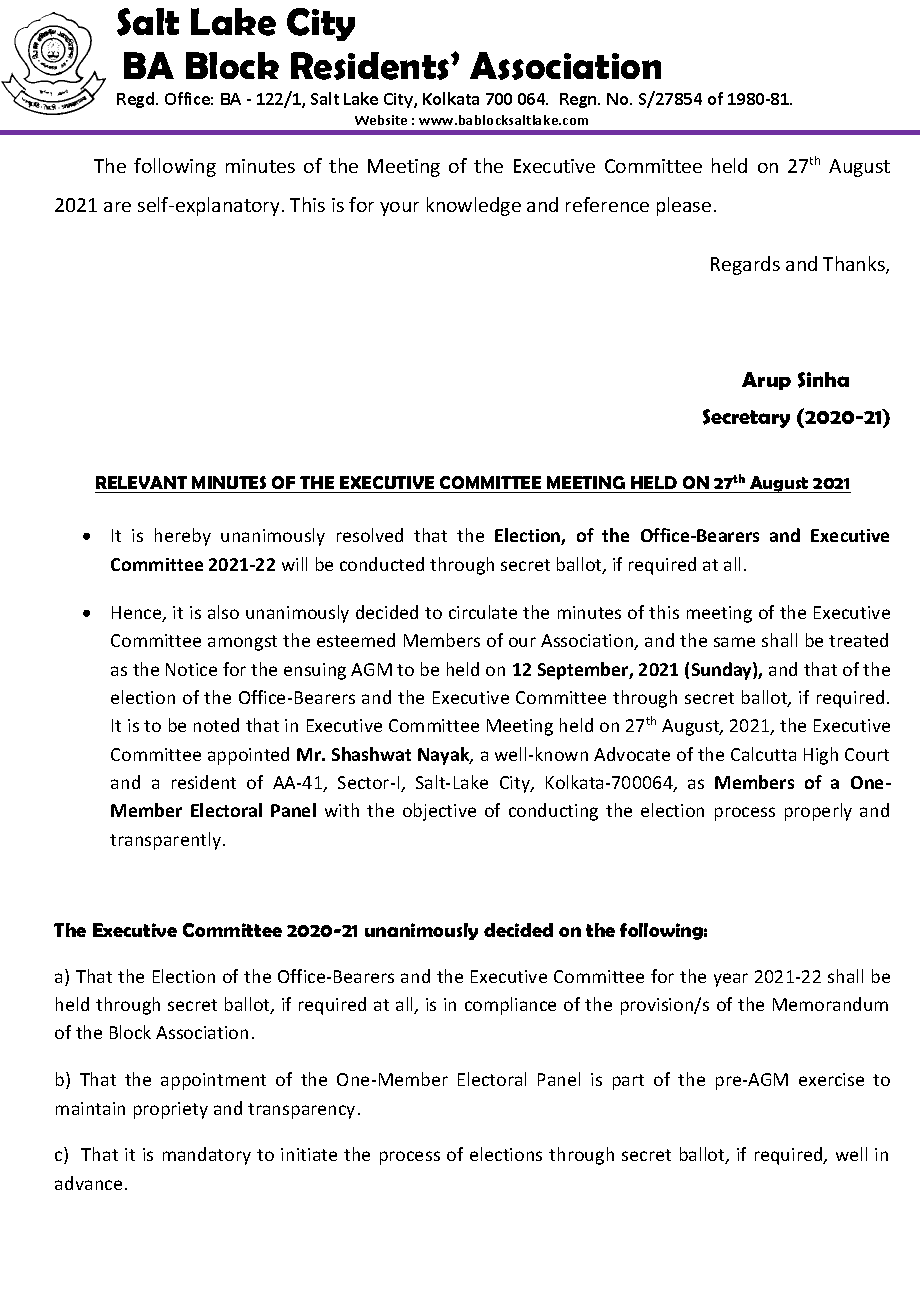 Image resolution: width=924 pixels, height=1308 pixels. What do you see at coordinates (370, 535) in the screenshot?
I see `resolved` at bounding box center [370, 535].
